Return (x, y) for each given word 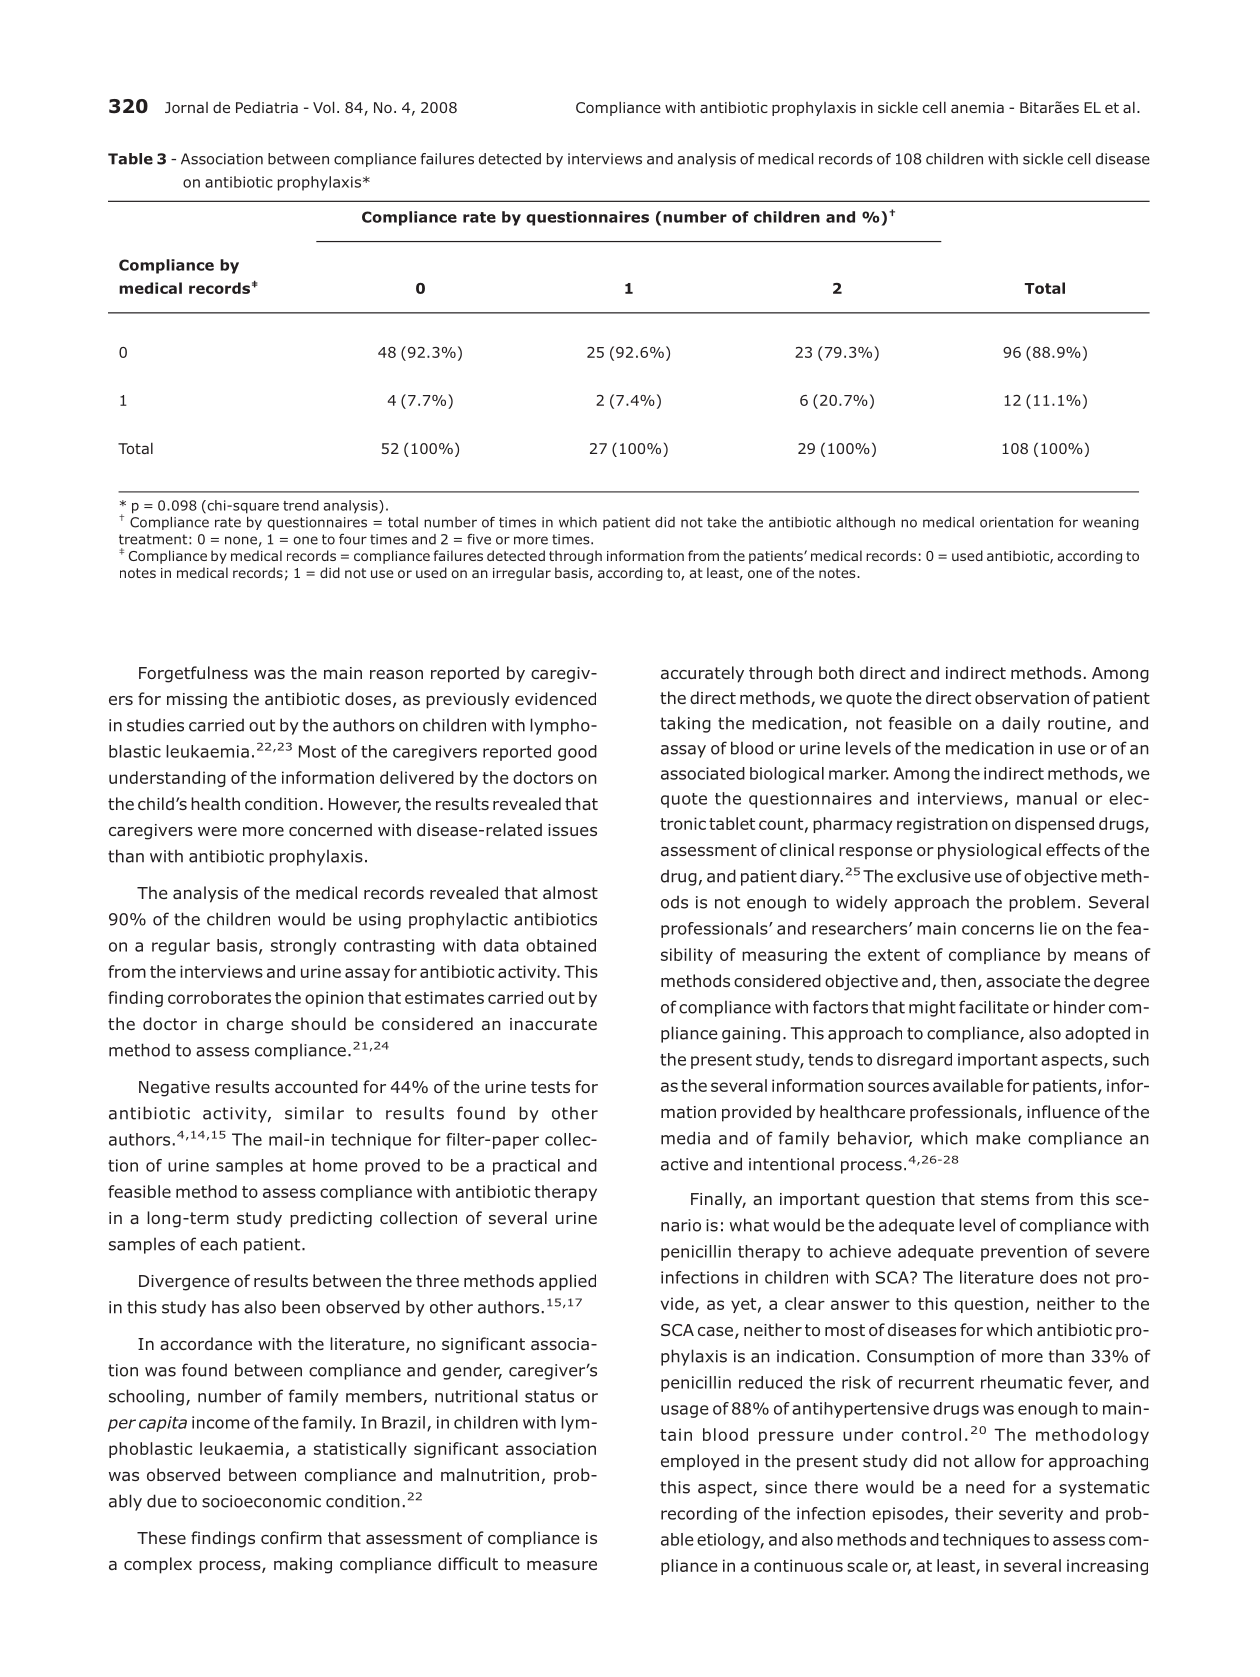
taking (685, 724)
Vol (323, 107)
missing (197, 701)
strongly (303, 947)
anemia (977, 107)
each (218, 1244)
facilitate (994, 1007)
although (865, 523)
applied (567, 1282)
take (721, 522)
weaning (1111, 523)
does (1058, 1277)
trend (301, 505)
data (501, 945)
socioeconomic (261, 1501)
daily (1021, 724)
